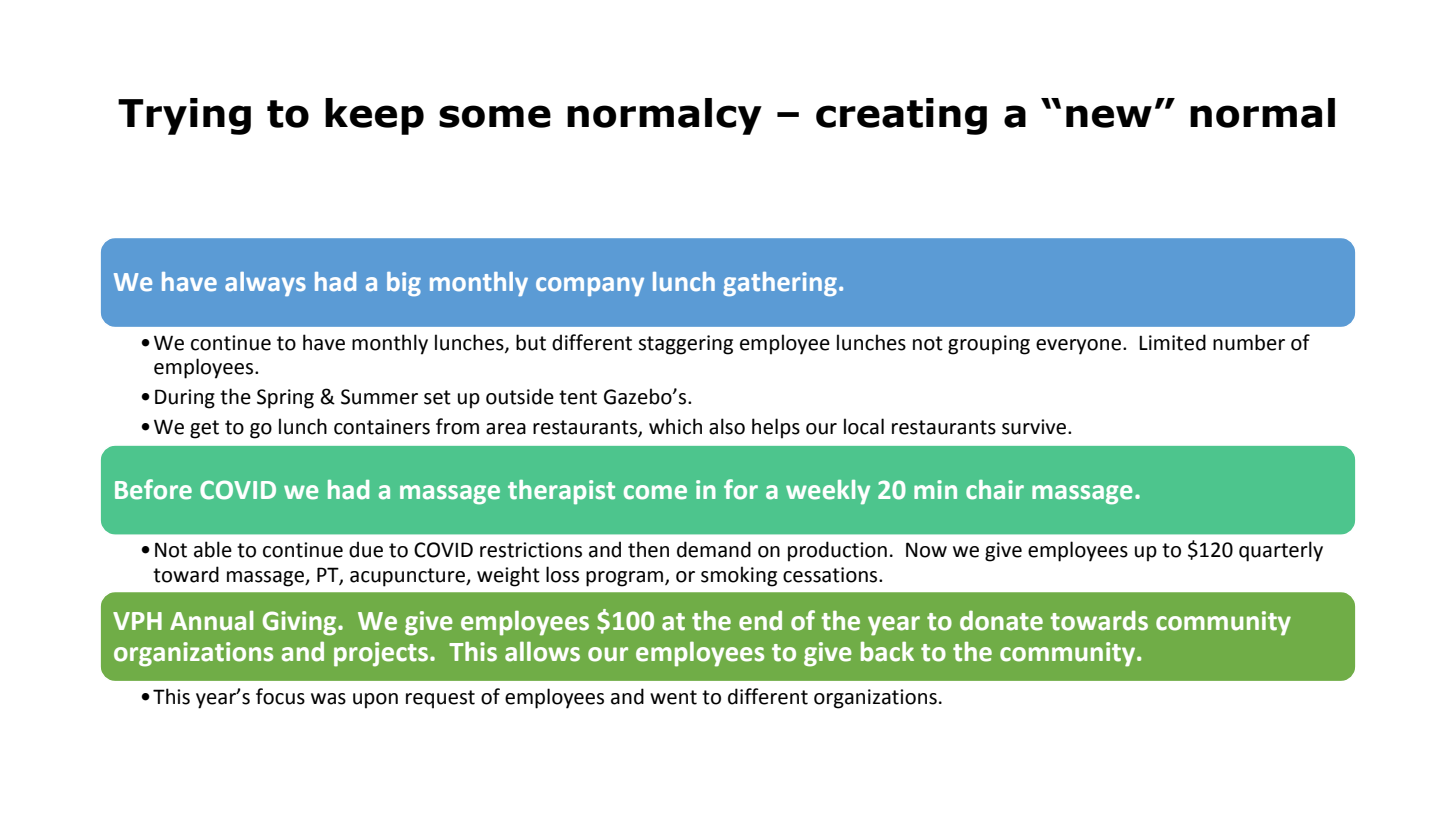  Describe the element at coordinates (374, 116) in the screenshot. I see `keep` at that location.
